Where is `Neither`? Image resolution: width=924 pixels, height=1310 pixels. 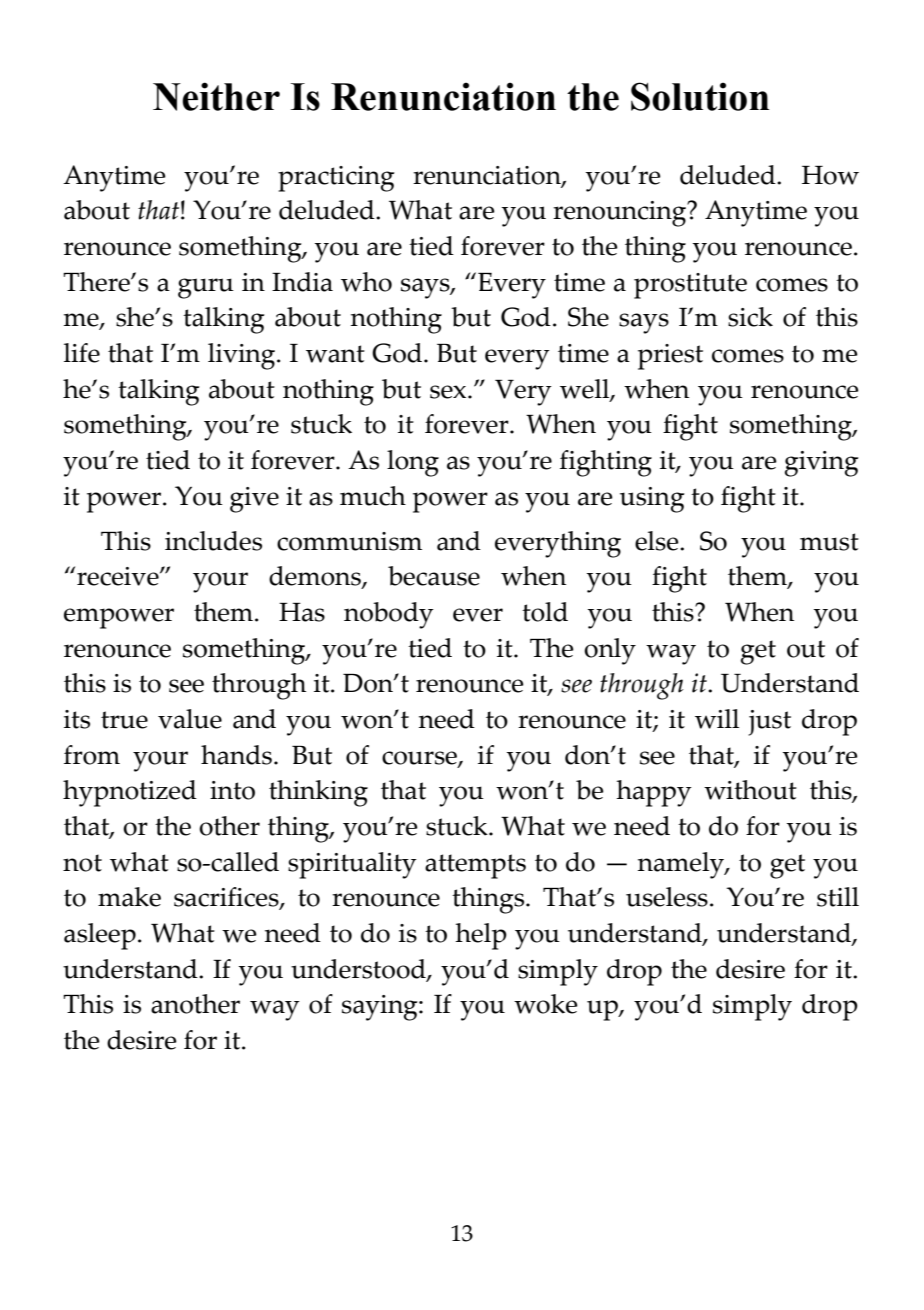 Neither is located at coordinates (216, 96).
